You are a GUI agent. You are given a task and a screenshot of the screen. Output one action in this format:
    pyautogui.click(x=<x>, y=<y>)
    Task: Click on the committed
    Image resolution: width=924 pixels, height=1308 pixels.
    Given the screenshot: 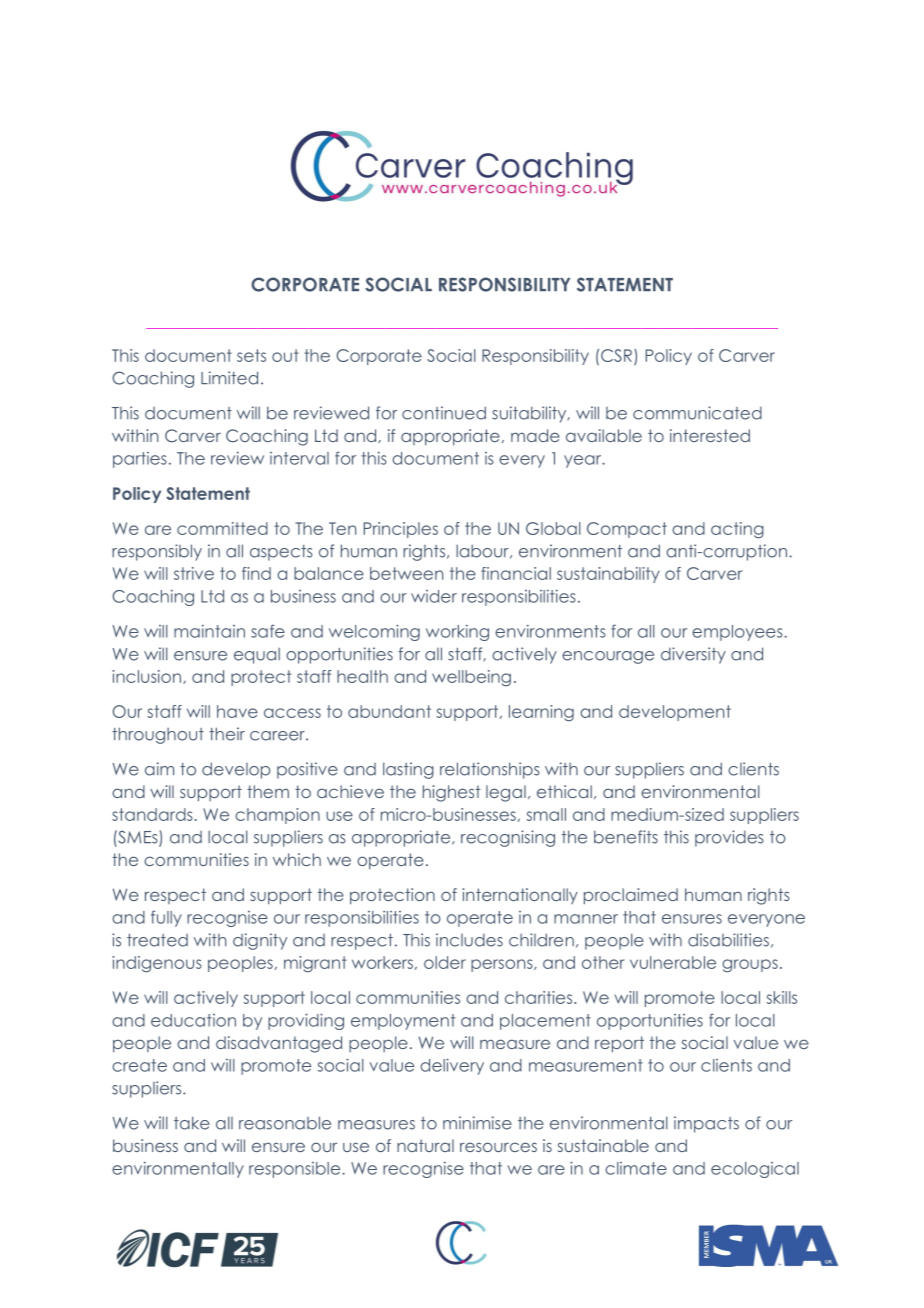 What is the action you would take?
    pyautogui.click(x=222, y=528)
